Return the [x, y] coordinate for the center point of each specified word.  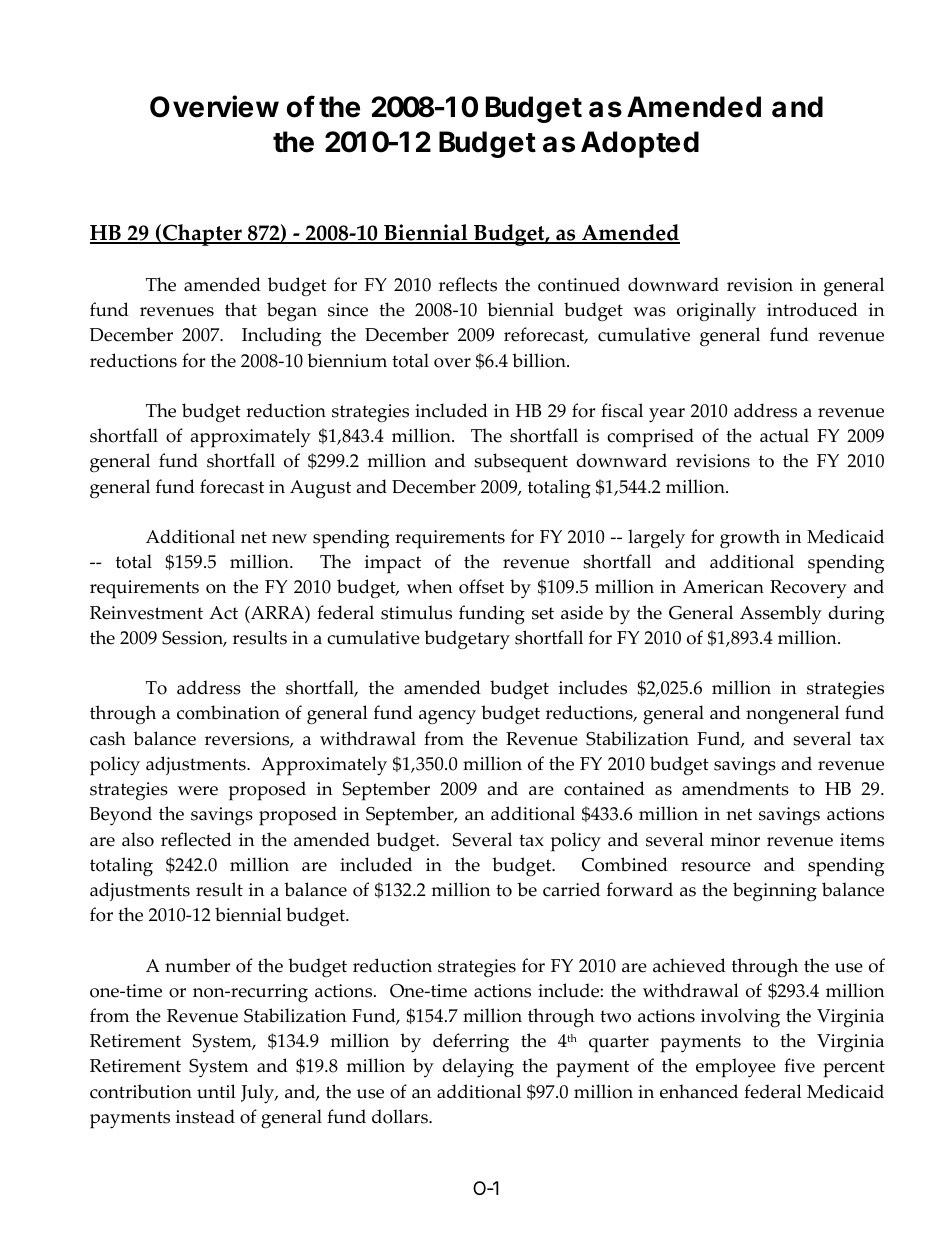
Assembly [781, 614]
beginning [775, 891]
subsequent [521, 463]
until [216, 1091]
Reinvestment [146, 613]
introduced [812, 309]
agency [447, 717]
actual [784, 435]
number [197, 965]
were [198, 791]
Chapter [202, 235]
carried [571, 889]
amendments [735, 788]
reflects [468, 284]
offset [481, 586]
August [320, 489]
